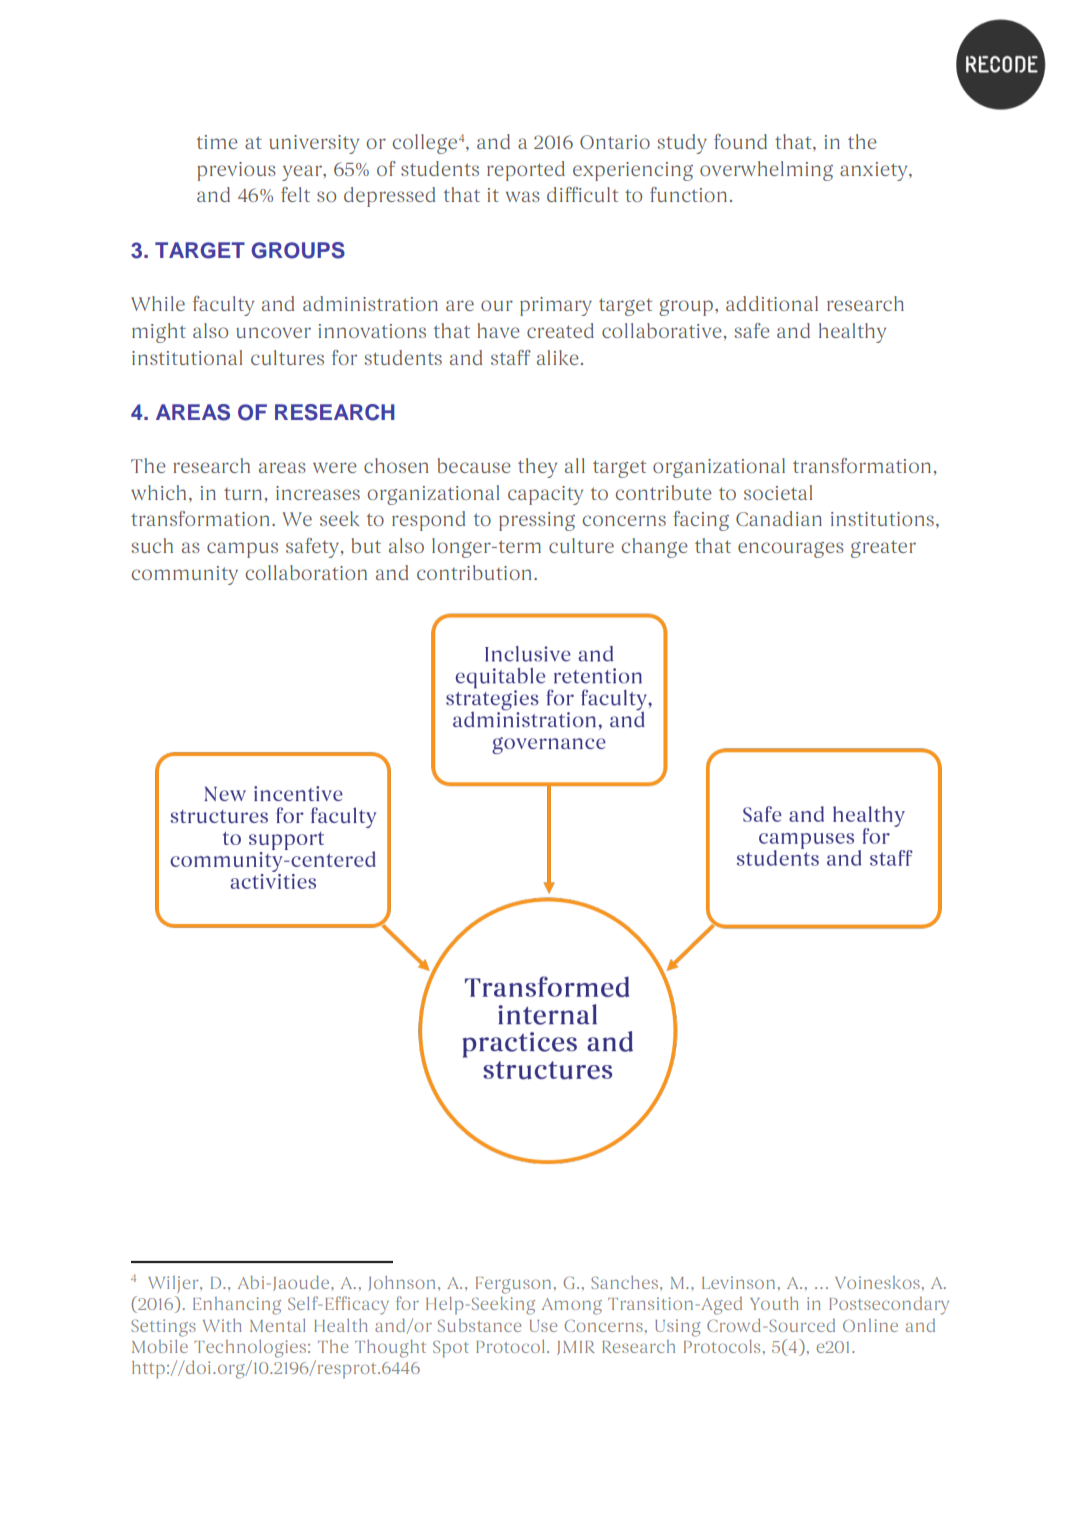  What do you see at coordinates (774, 1303) in the screenshot?
I see `Youth` at bounding box center [774, 1303].
